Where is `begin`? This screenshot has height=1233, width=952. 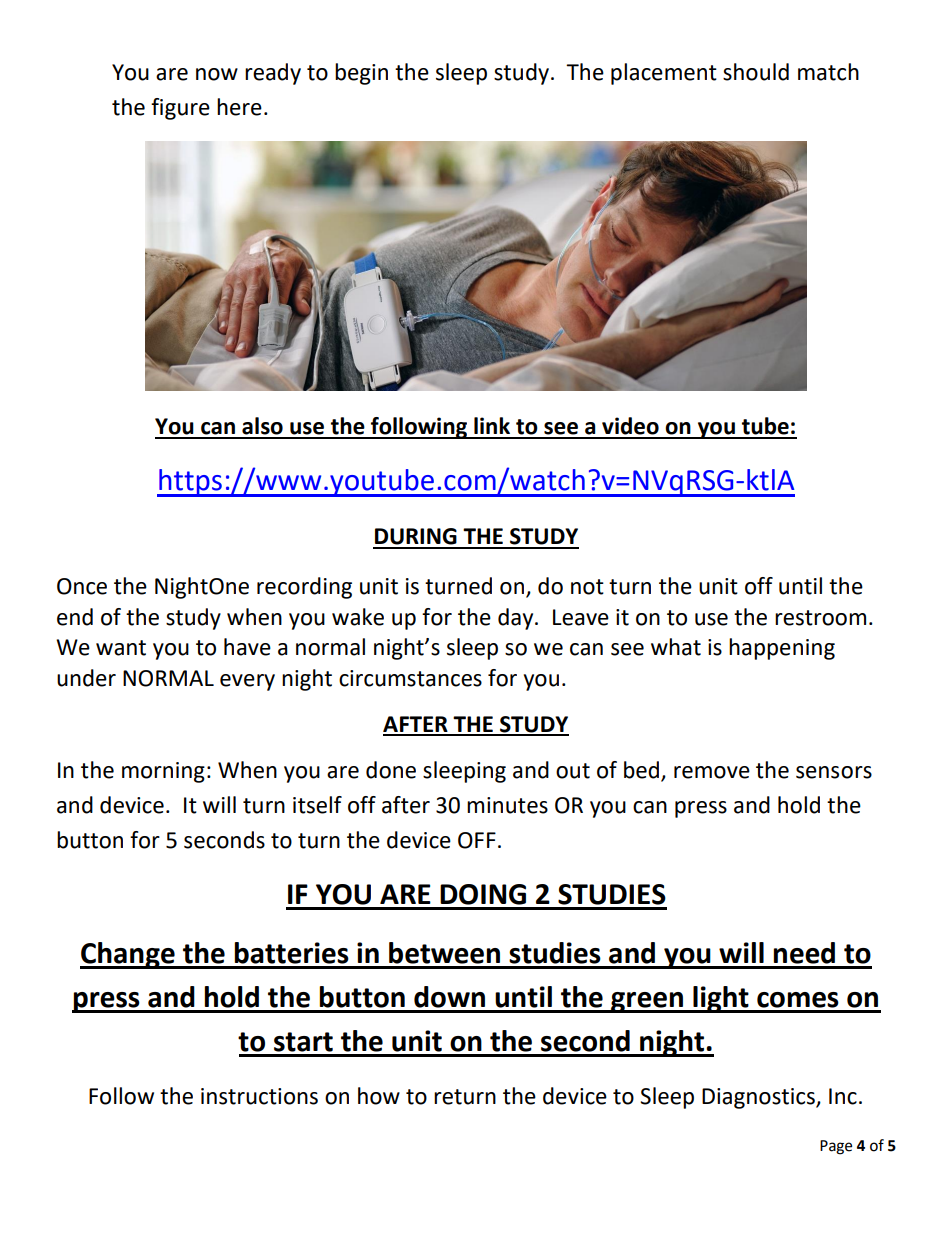 begin is located at coordinates (361, 74).
